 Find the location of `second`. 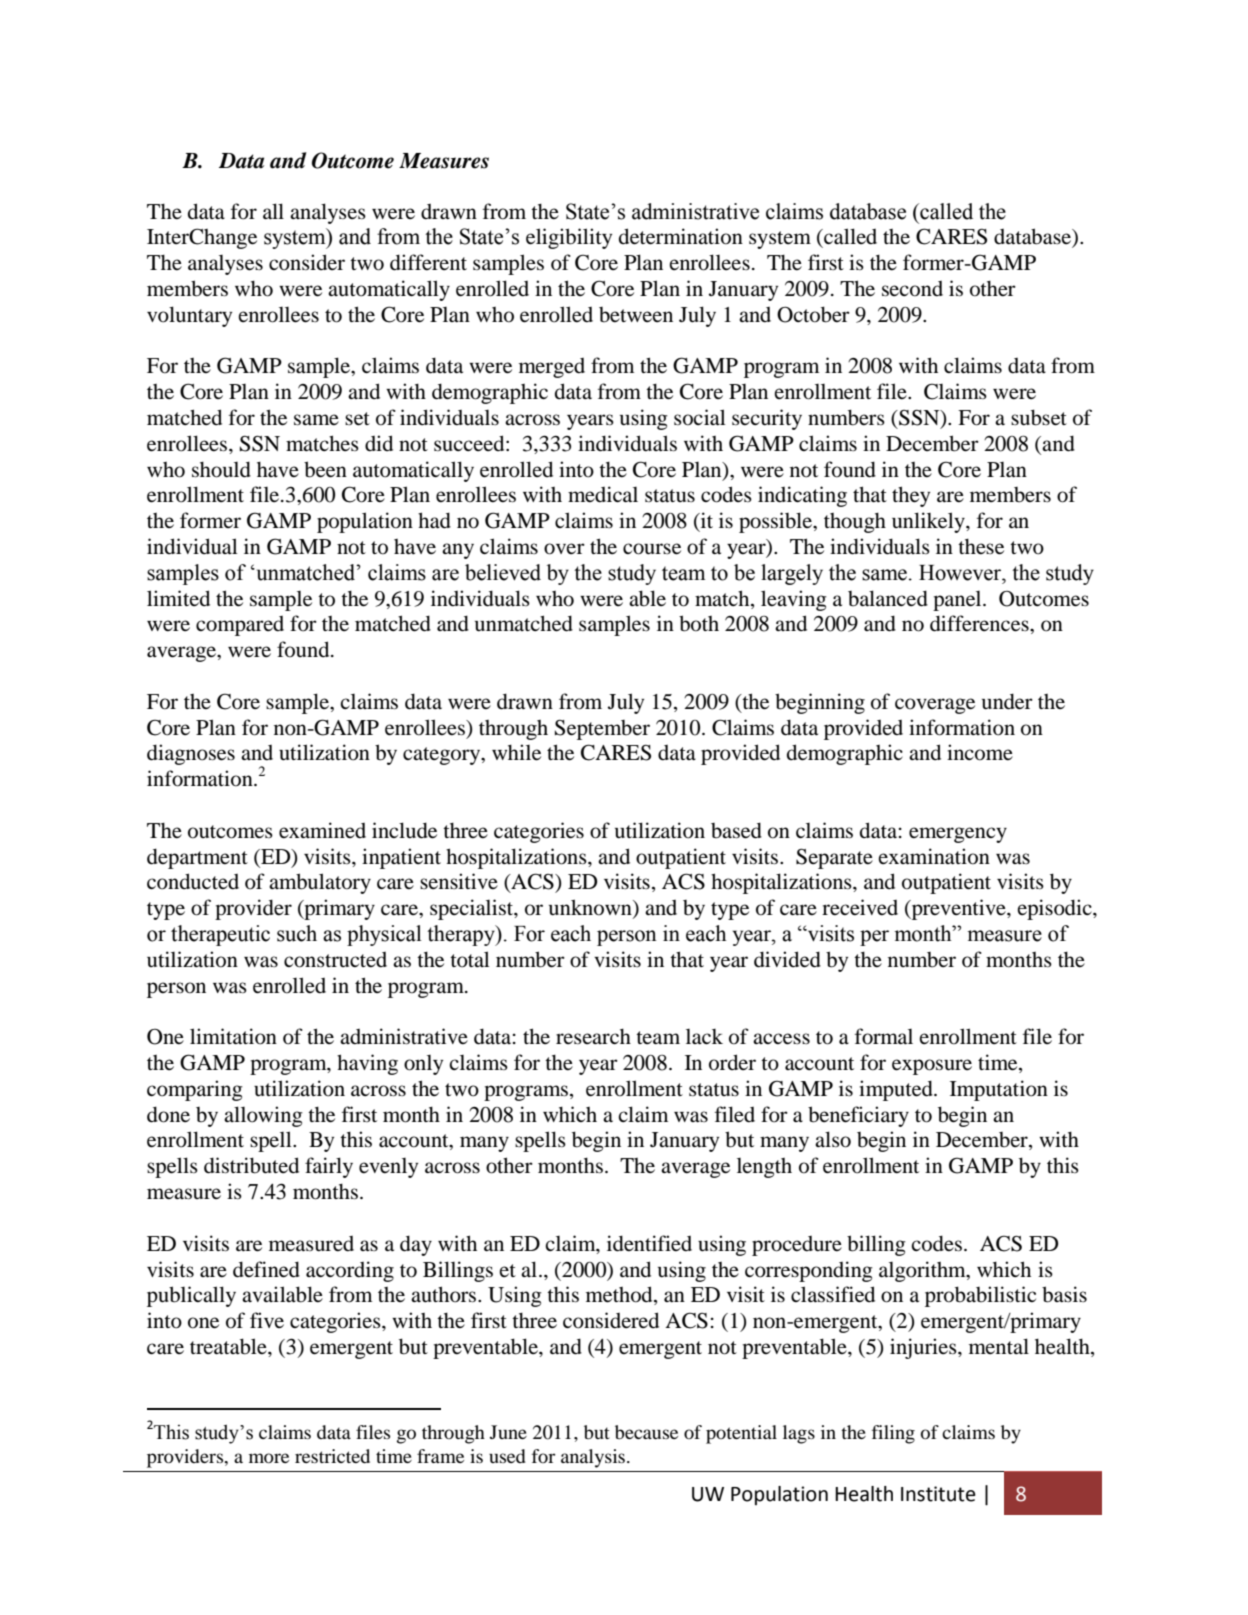

second is located at coordinates (912, 289).
